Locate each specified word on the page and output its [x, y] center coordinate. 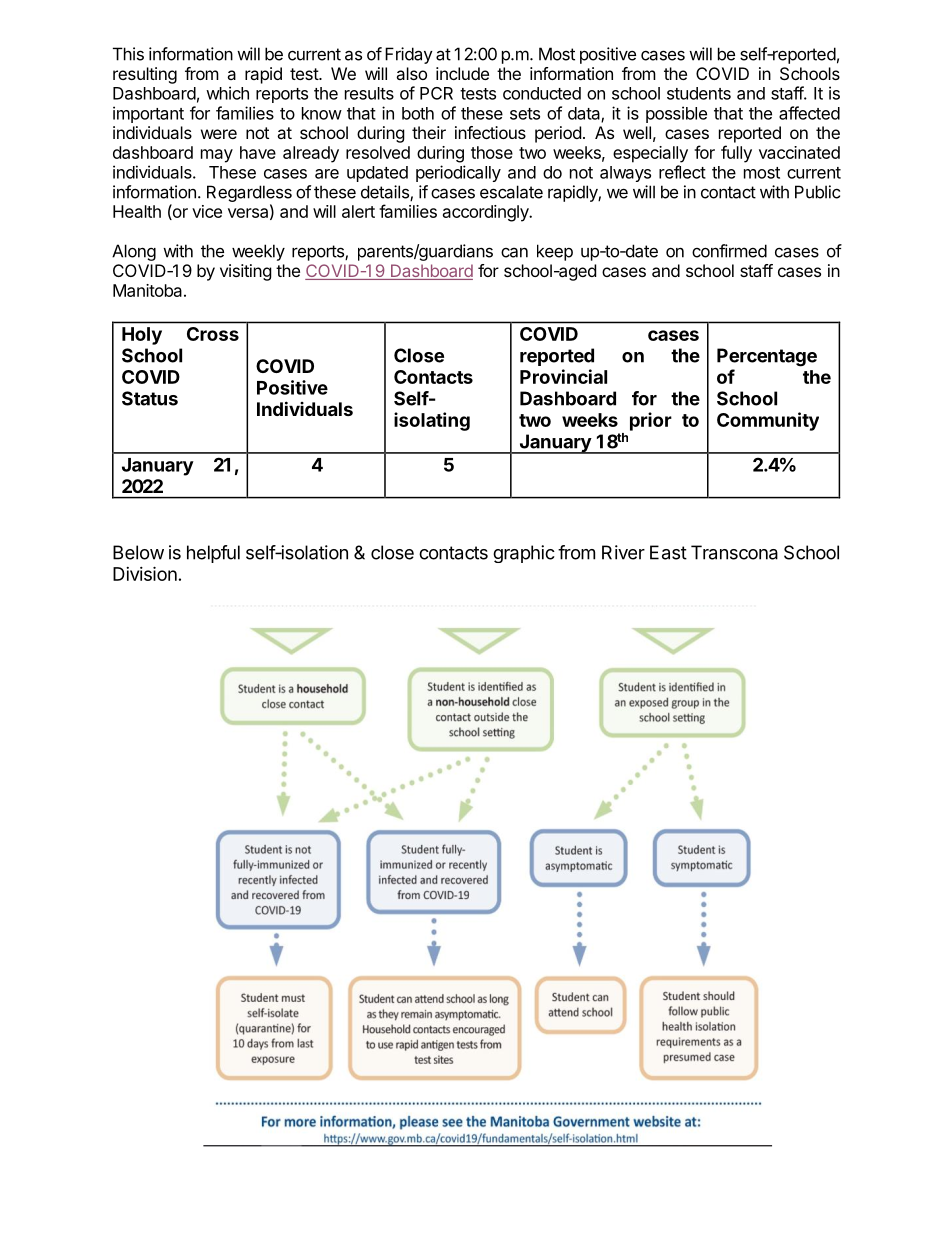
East [668, 552]
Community [768, 421]
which [227, 93]
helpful [213, 554]
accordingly [487, 213]
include [462, 73]
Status [150, 398]
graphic [524, 554]
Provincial [563, 376]
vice [207, 211]
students [699, 93]
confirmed [729, 251]
